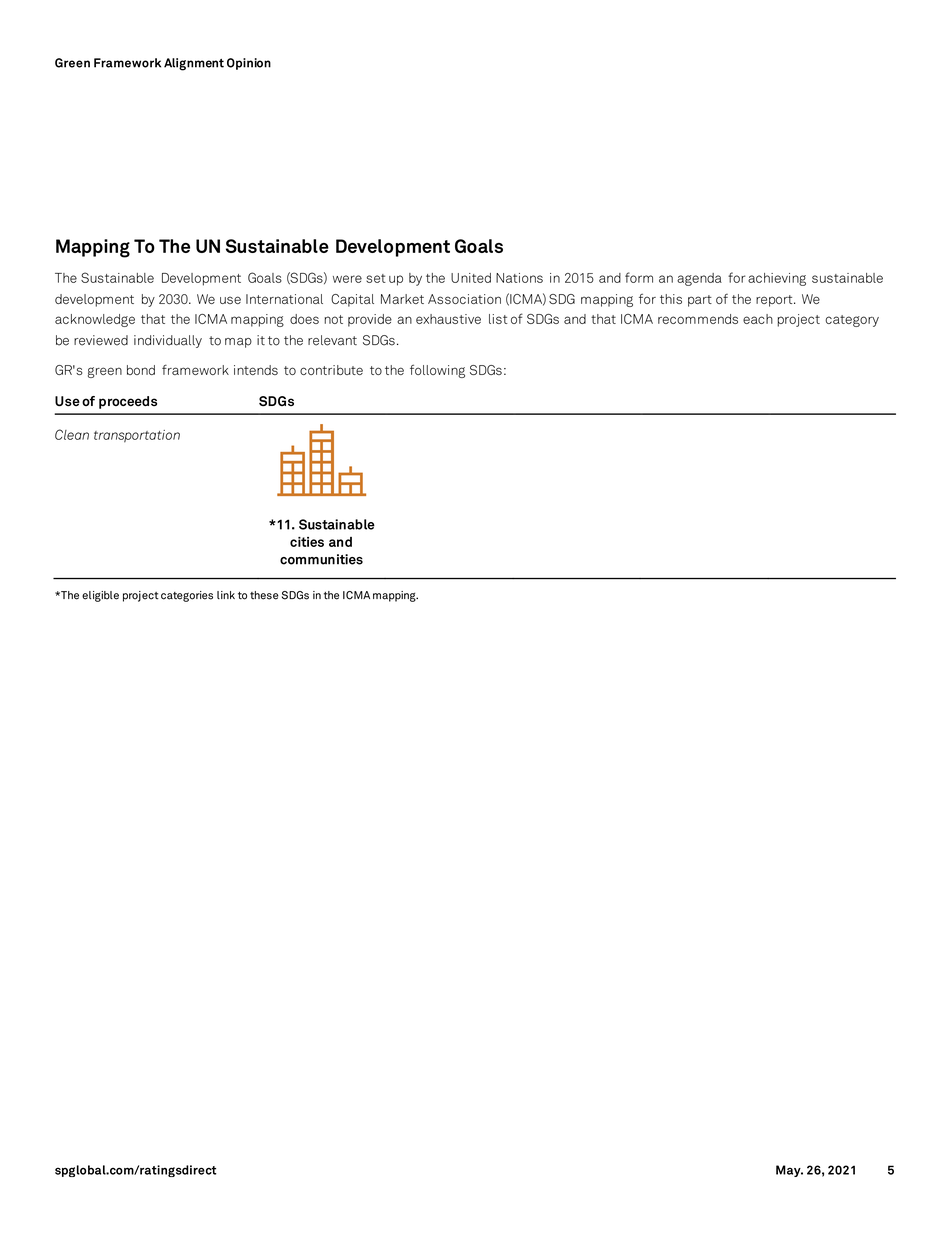  I want to click on cities, so click(307, 542).
